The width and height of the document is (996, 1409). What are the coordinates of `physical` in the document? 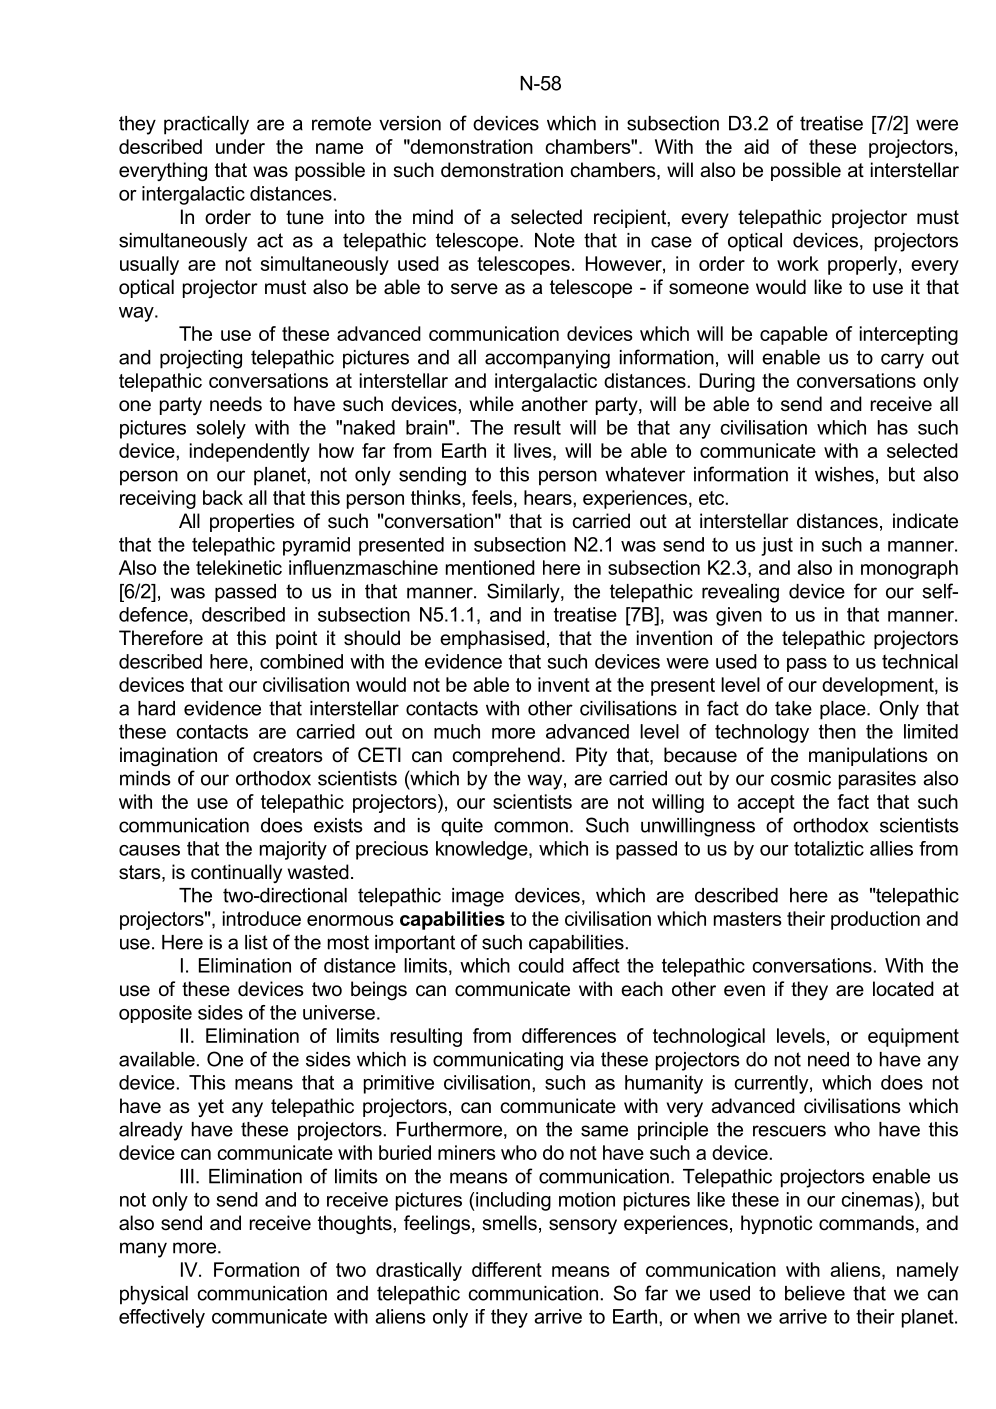 It's located at (154, 1295).
